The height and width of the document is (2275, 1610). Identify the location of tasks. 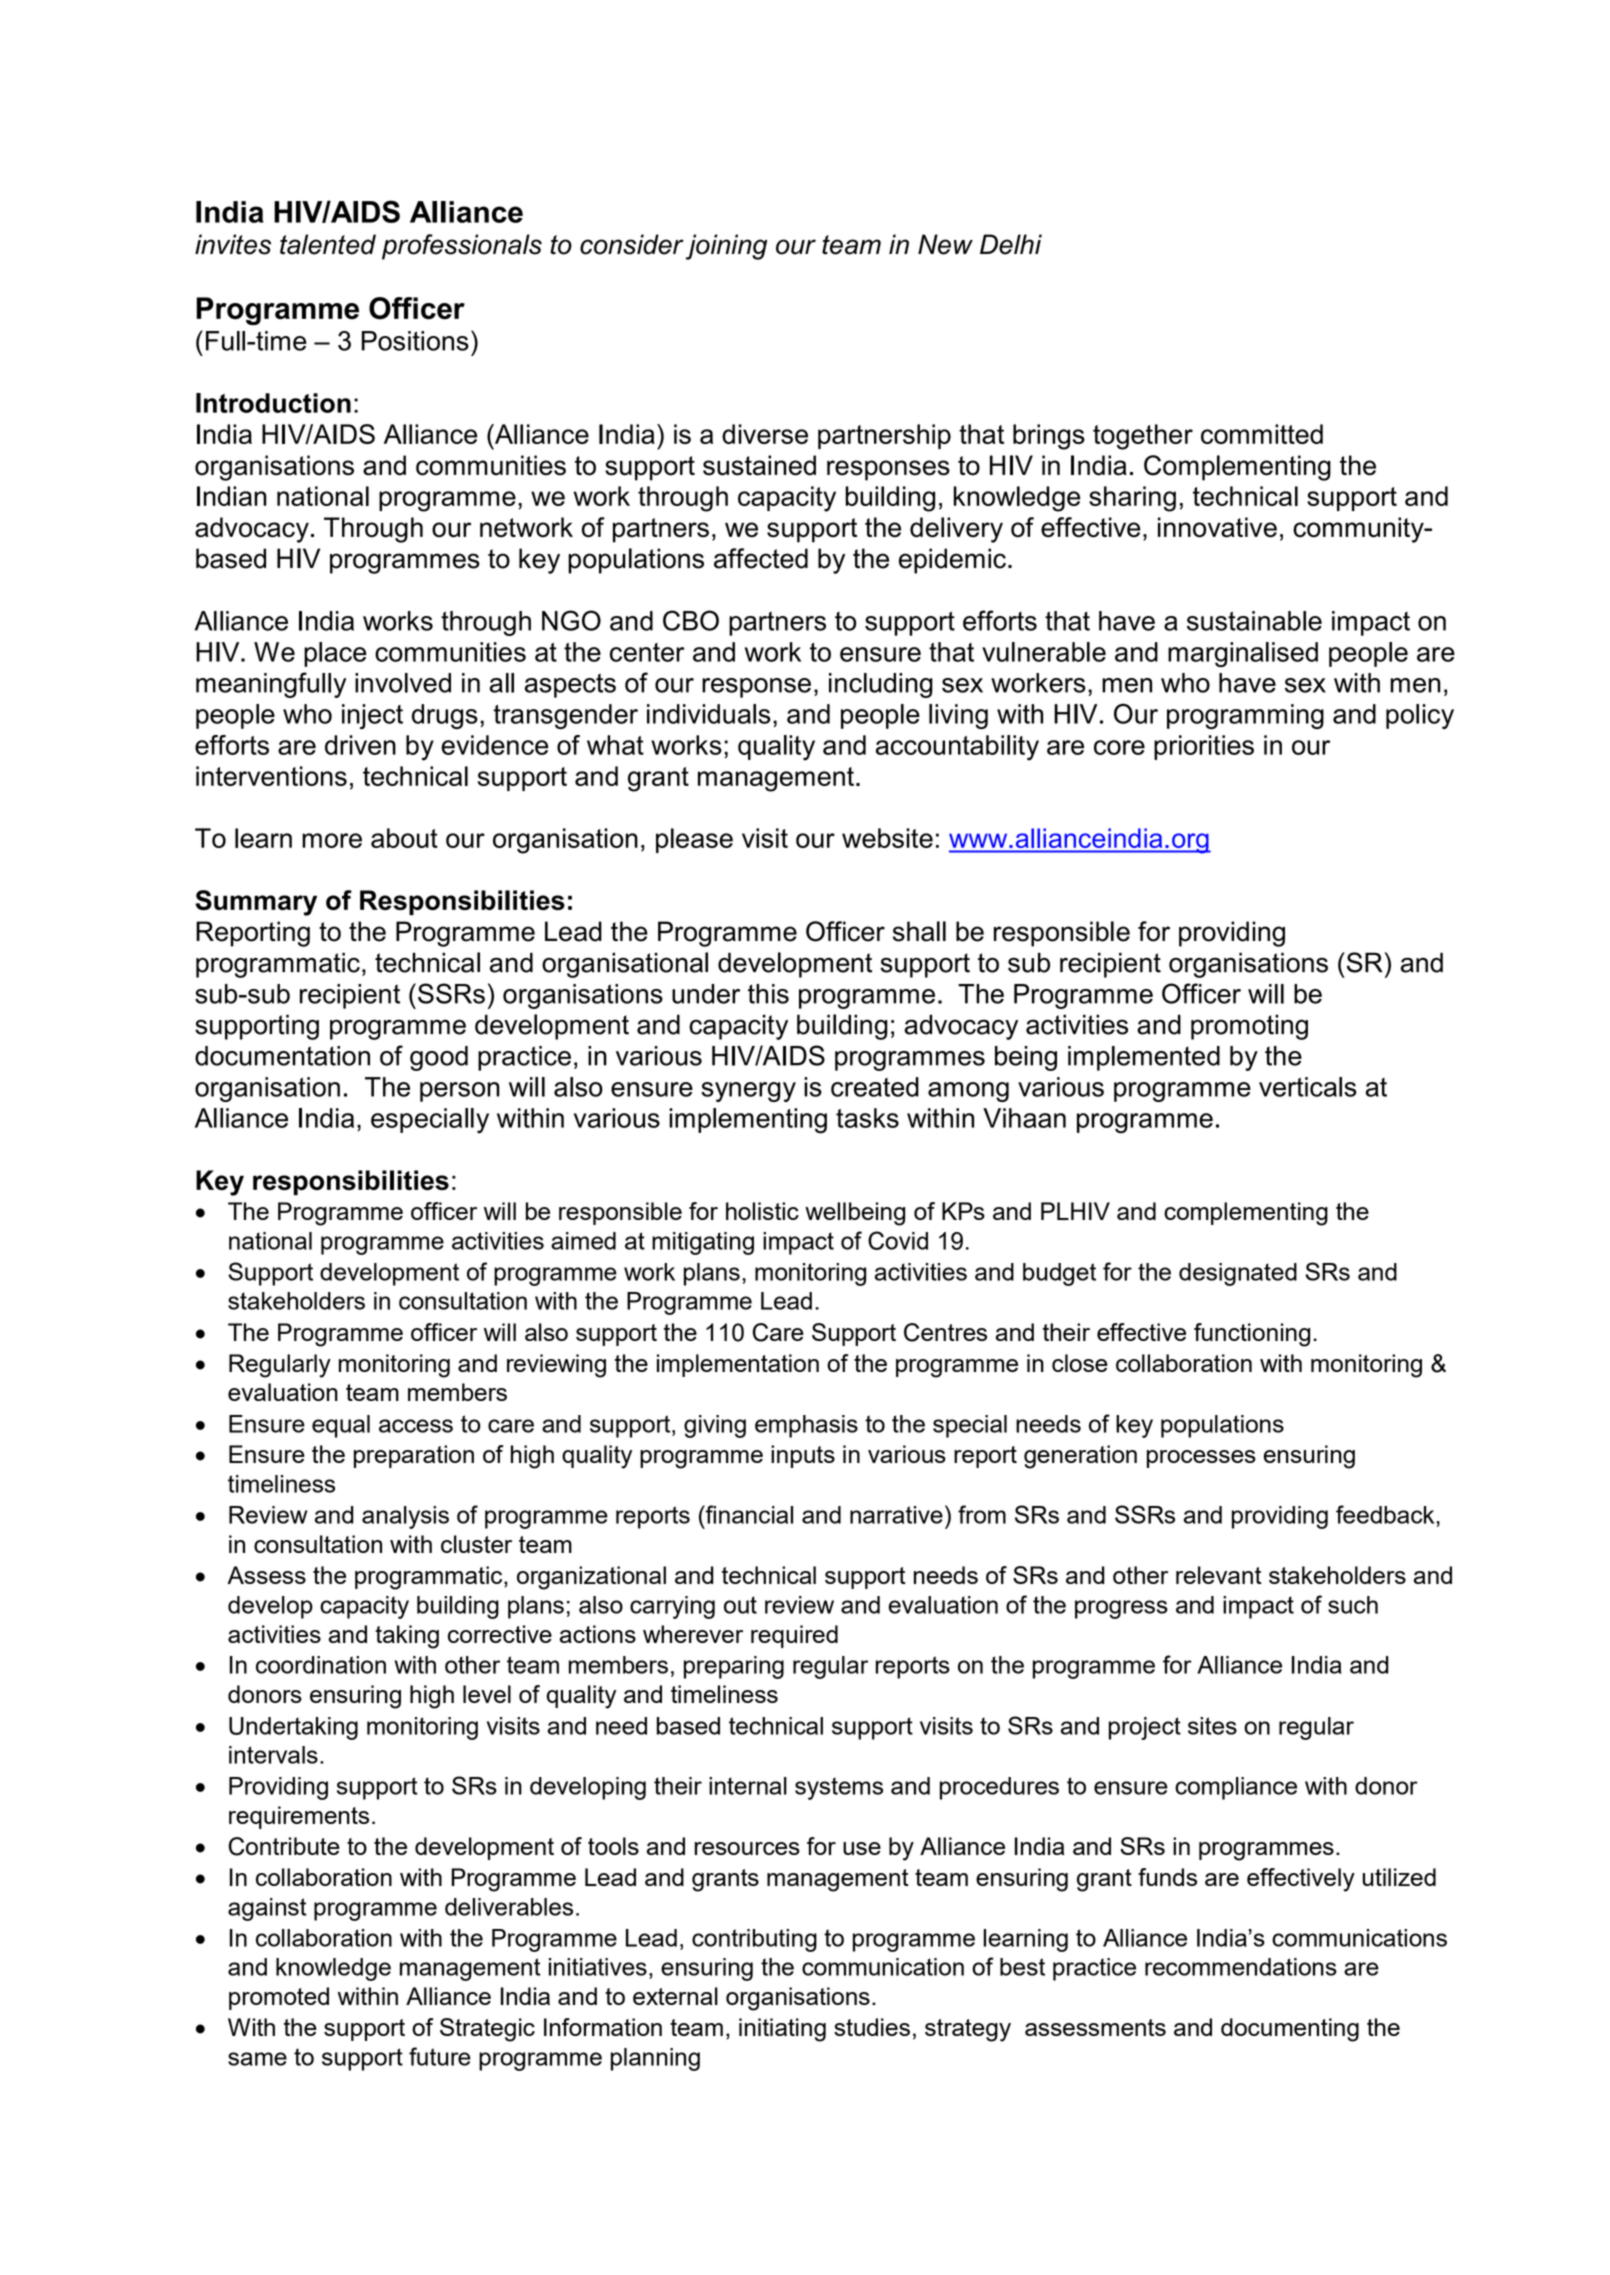
(867, 1118).
